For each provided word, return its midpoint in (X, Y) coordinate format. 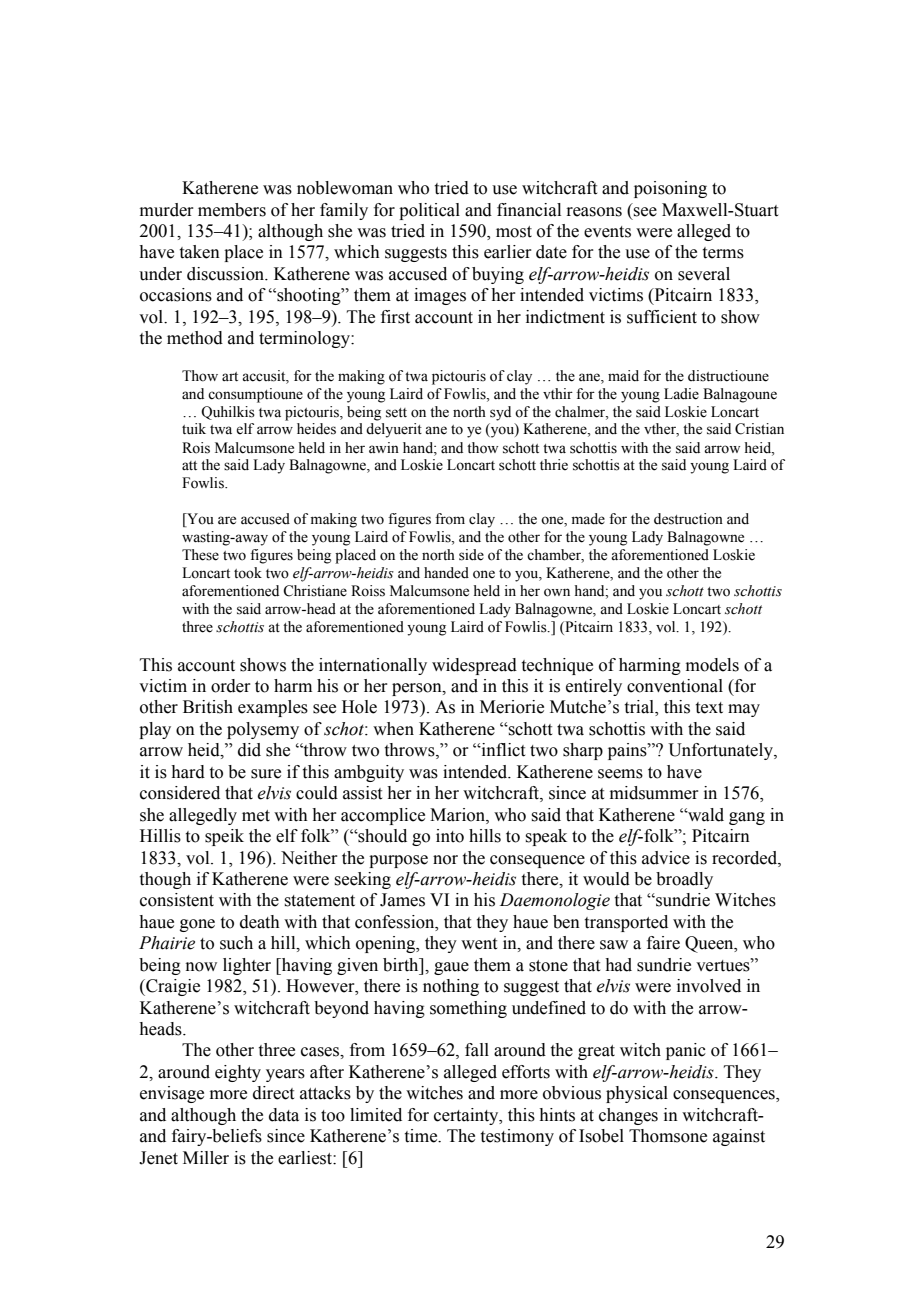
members (232, 210)
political (429, 211)
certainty (467, 1116)
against (739, 1137)
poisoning (670, 189)
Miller (206, 1158)
